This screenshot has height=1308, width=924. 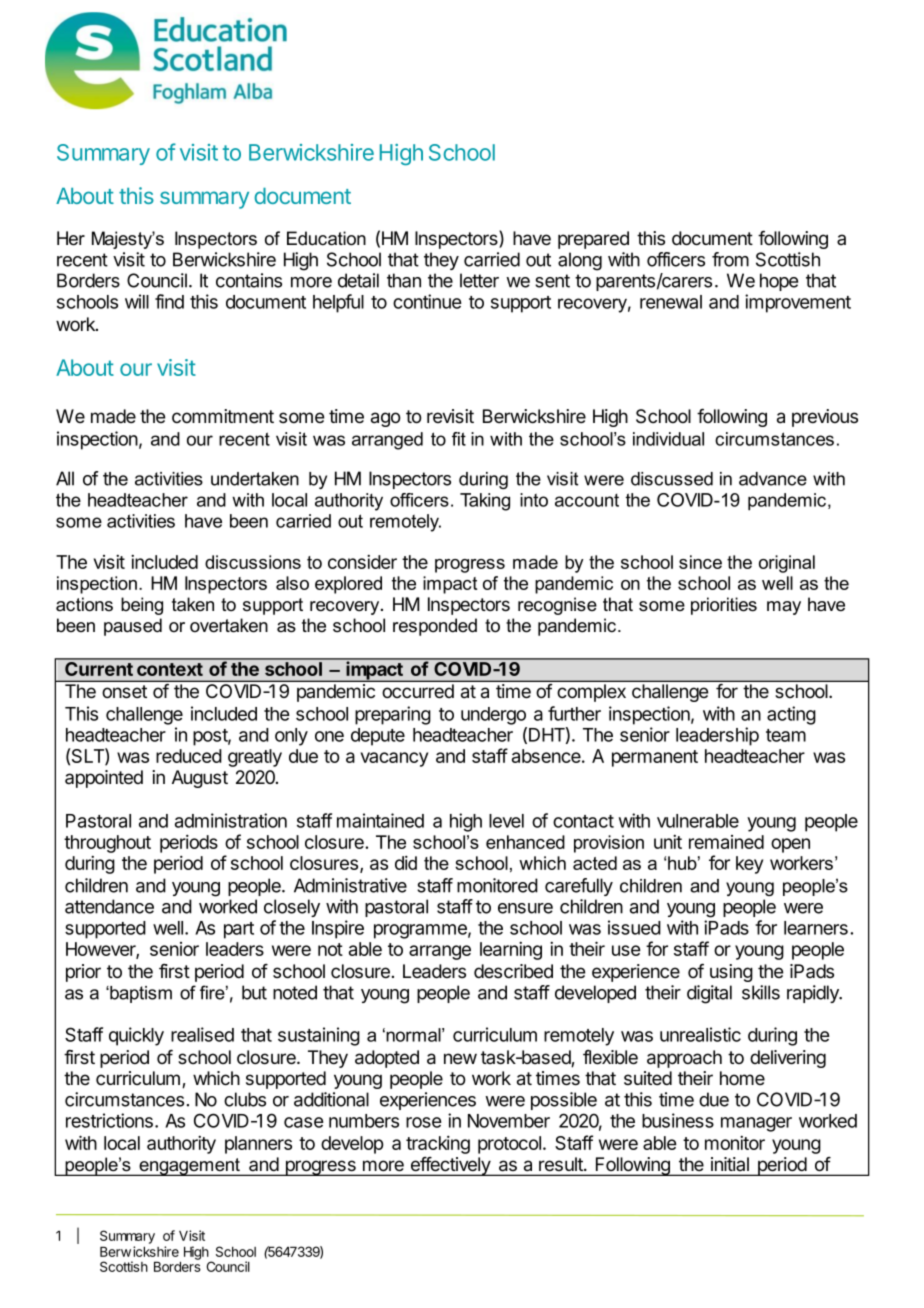 I want to click on manager, so click(x=756, y=1124).
